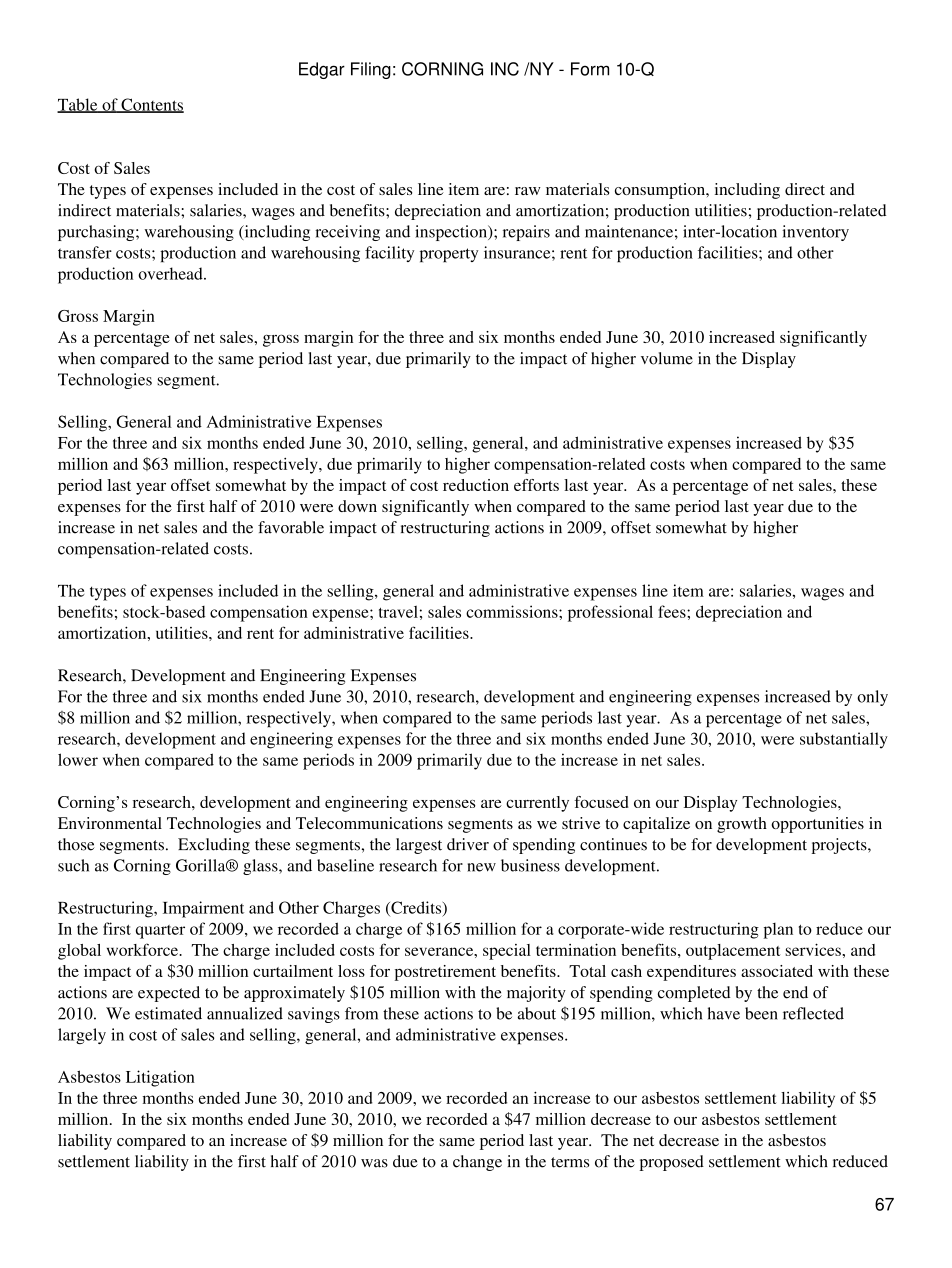 Image resolution: width=952 pixels, height=1268 pixels. What do you see at coordinates (160, 1078) in the screenshot?
I see `Litigation` at bounding box center [160, 1078].
